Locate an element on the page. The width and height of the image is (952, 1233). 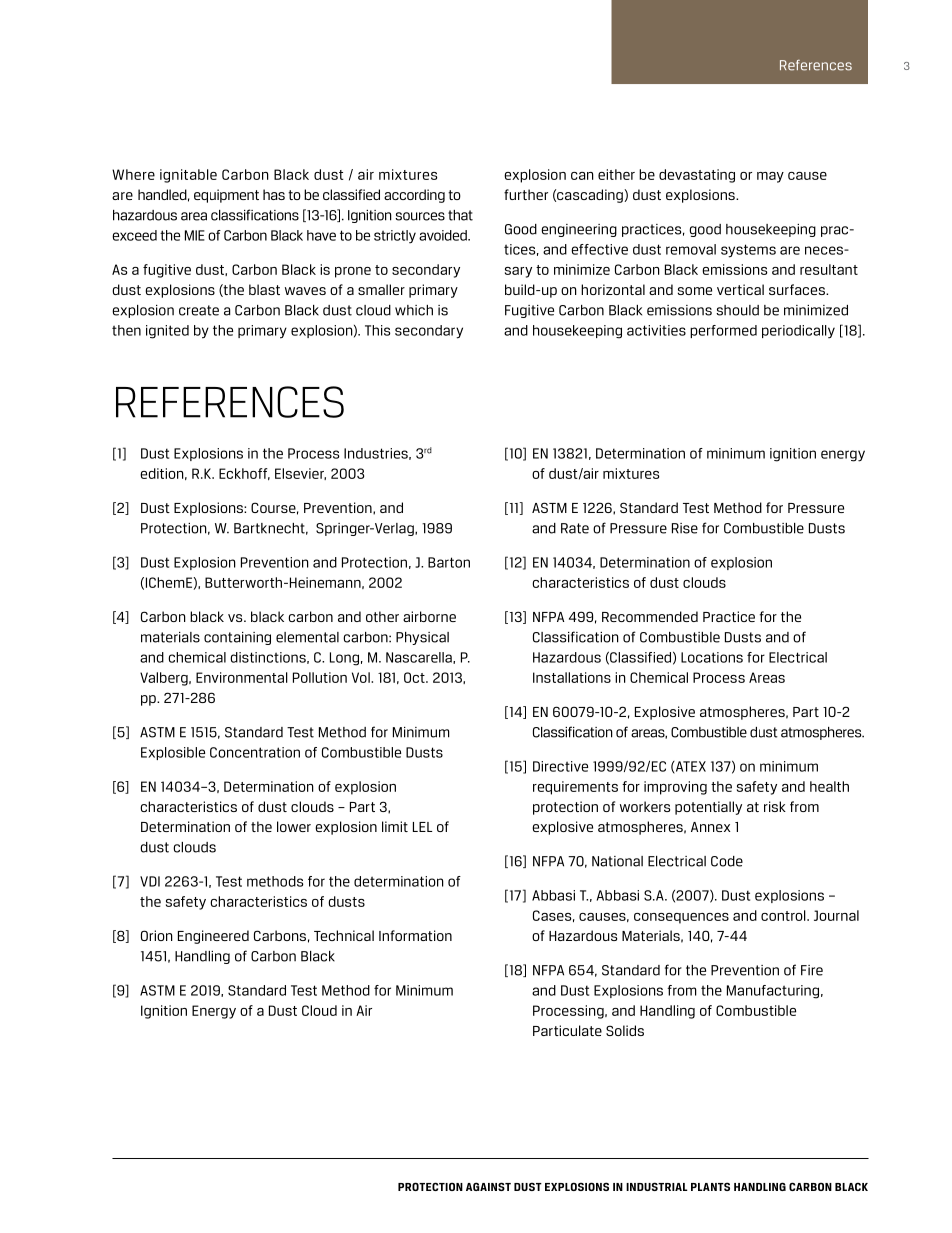
Barton is located at coordinates (449, 562).
